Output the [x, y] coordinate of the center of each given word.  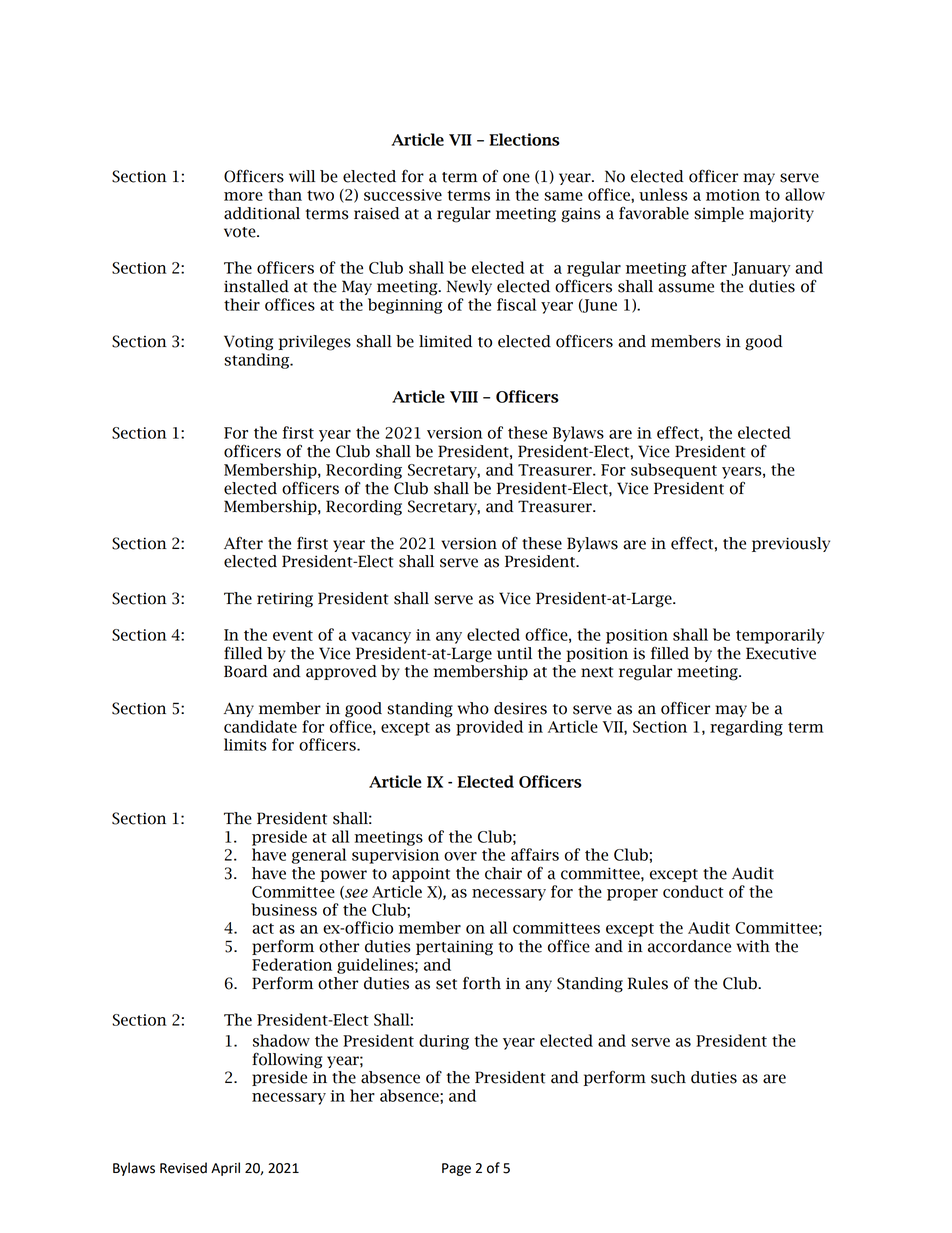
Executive [781, 653]
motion [733, 195]
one [516, 178]
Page [456, 1169]
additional [262, 213]
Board [246, 671]
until [514, 653]
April [225, 1169]
